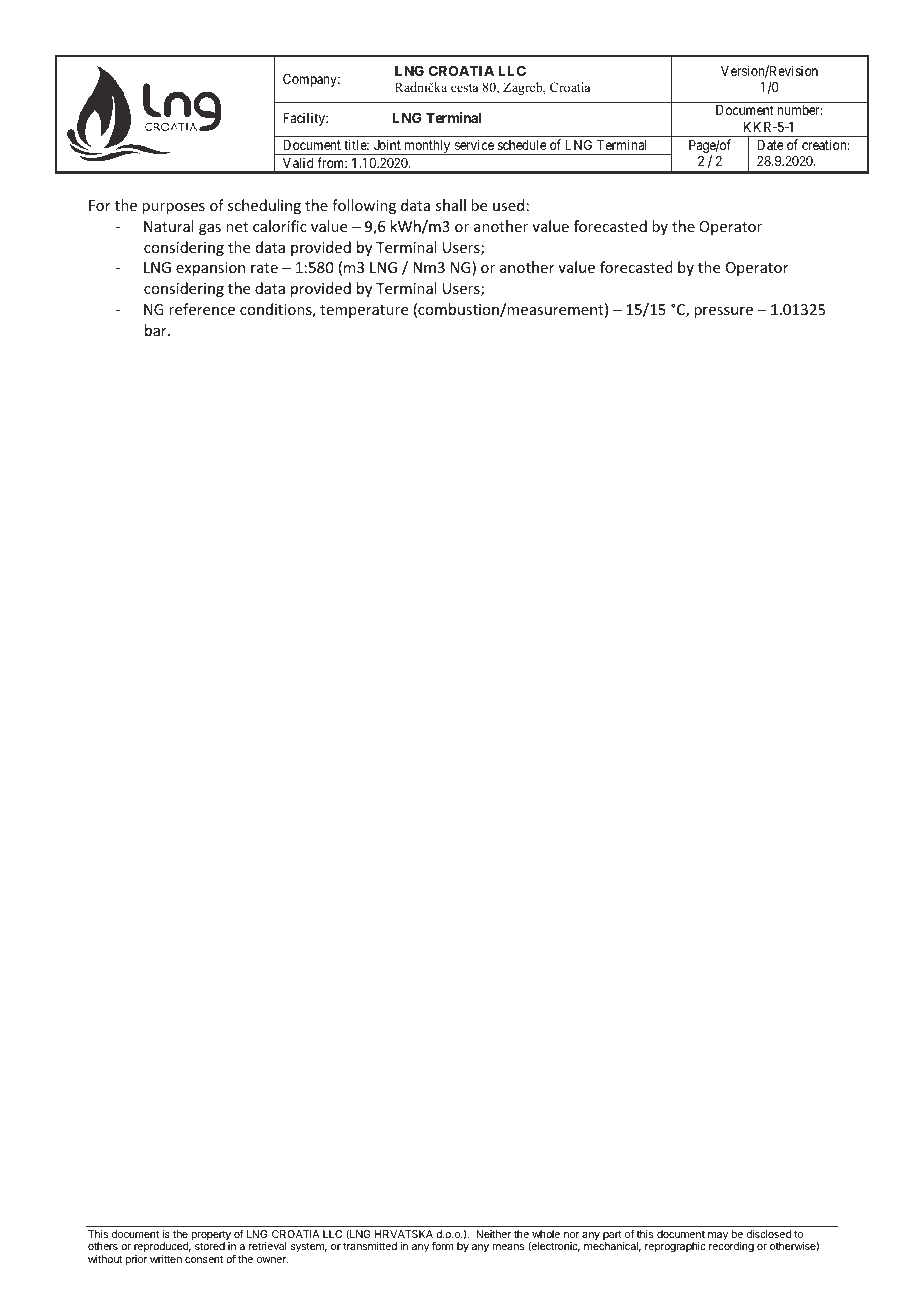  I want to click on written, so click(166, 1259).
